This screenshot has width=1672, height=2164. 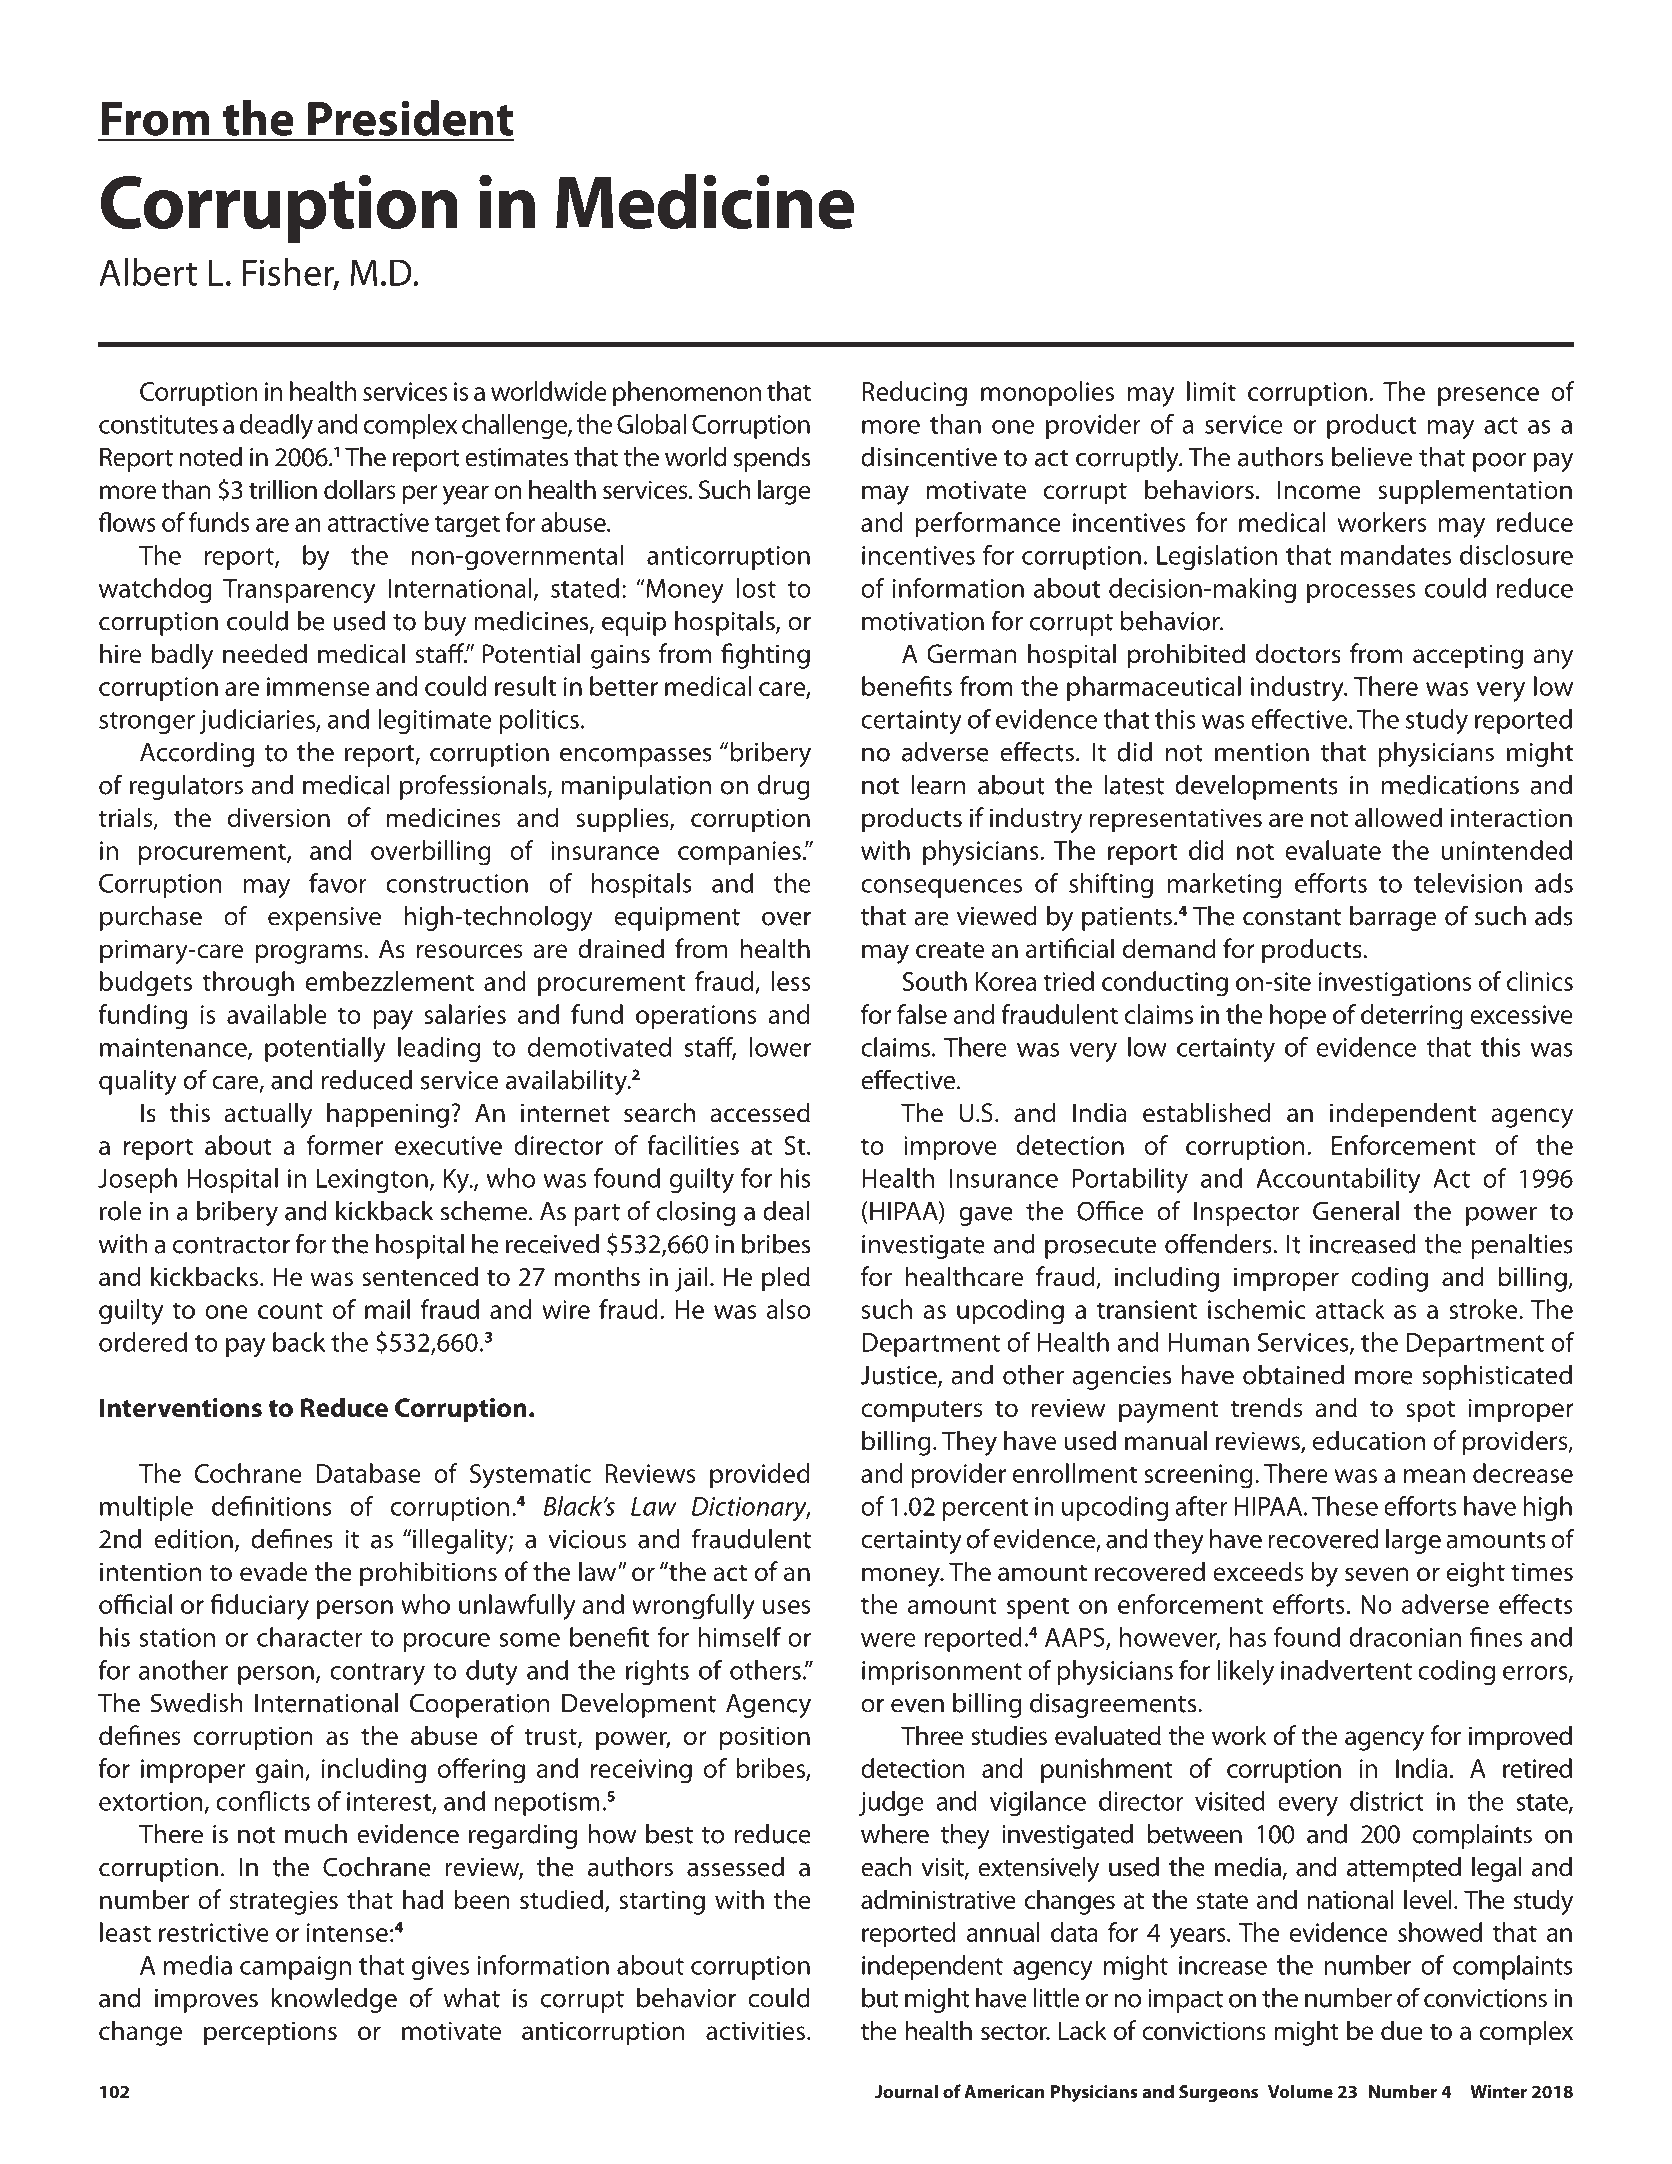 I want to click on presence, so click(x=1488, y=396).
